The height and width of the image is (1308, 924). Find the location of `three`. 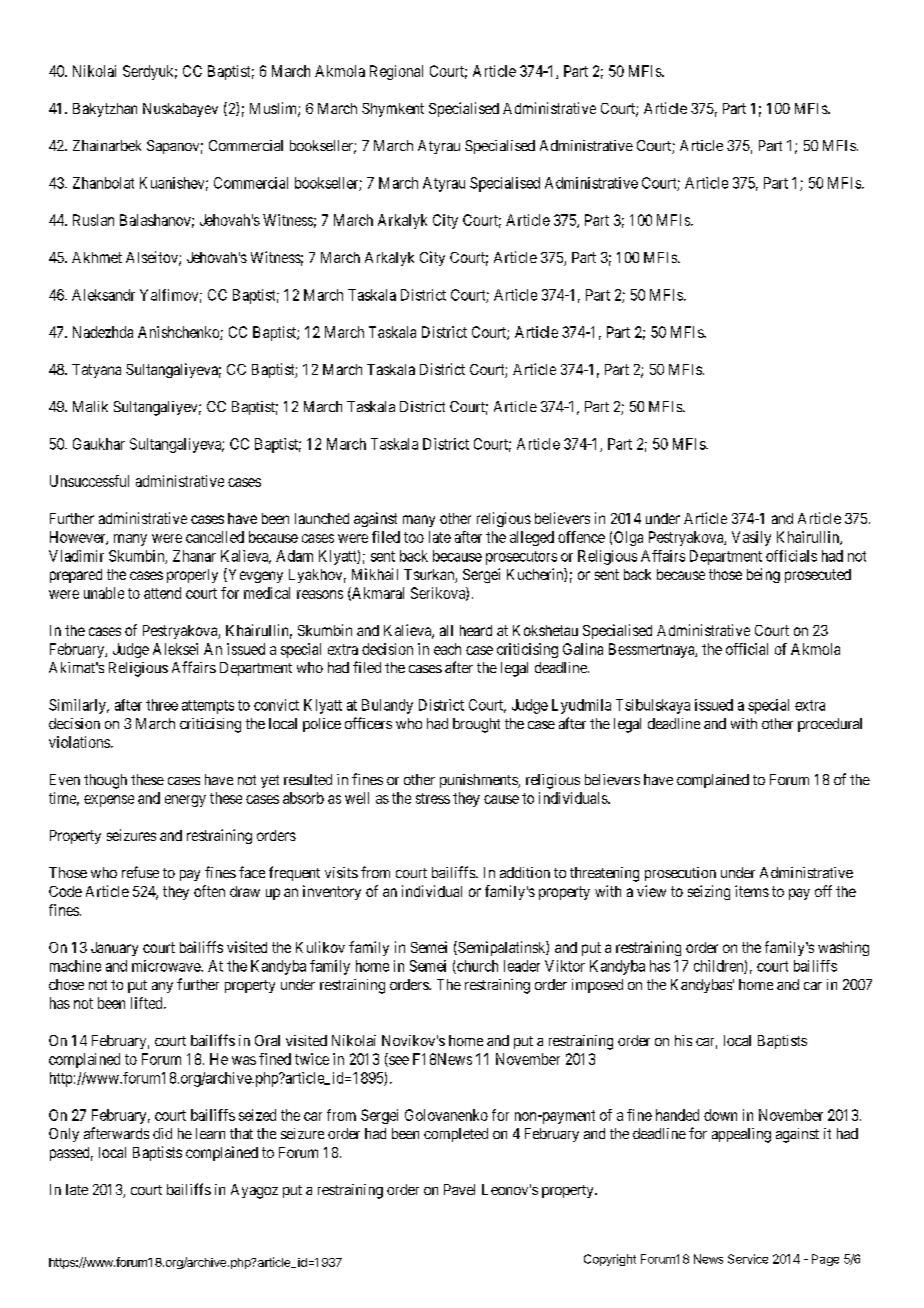

three is located at coordinates (162, 705).
